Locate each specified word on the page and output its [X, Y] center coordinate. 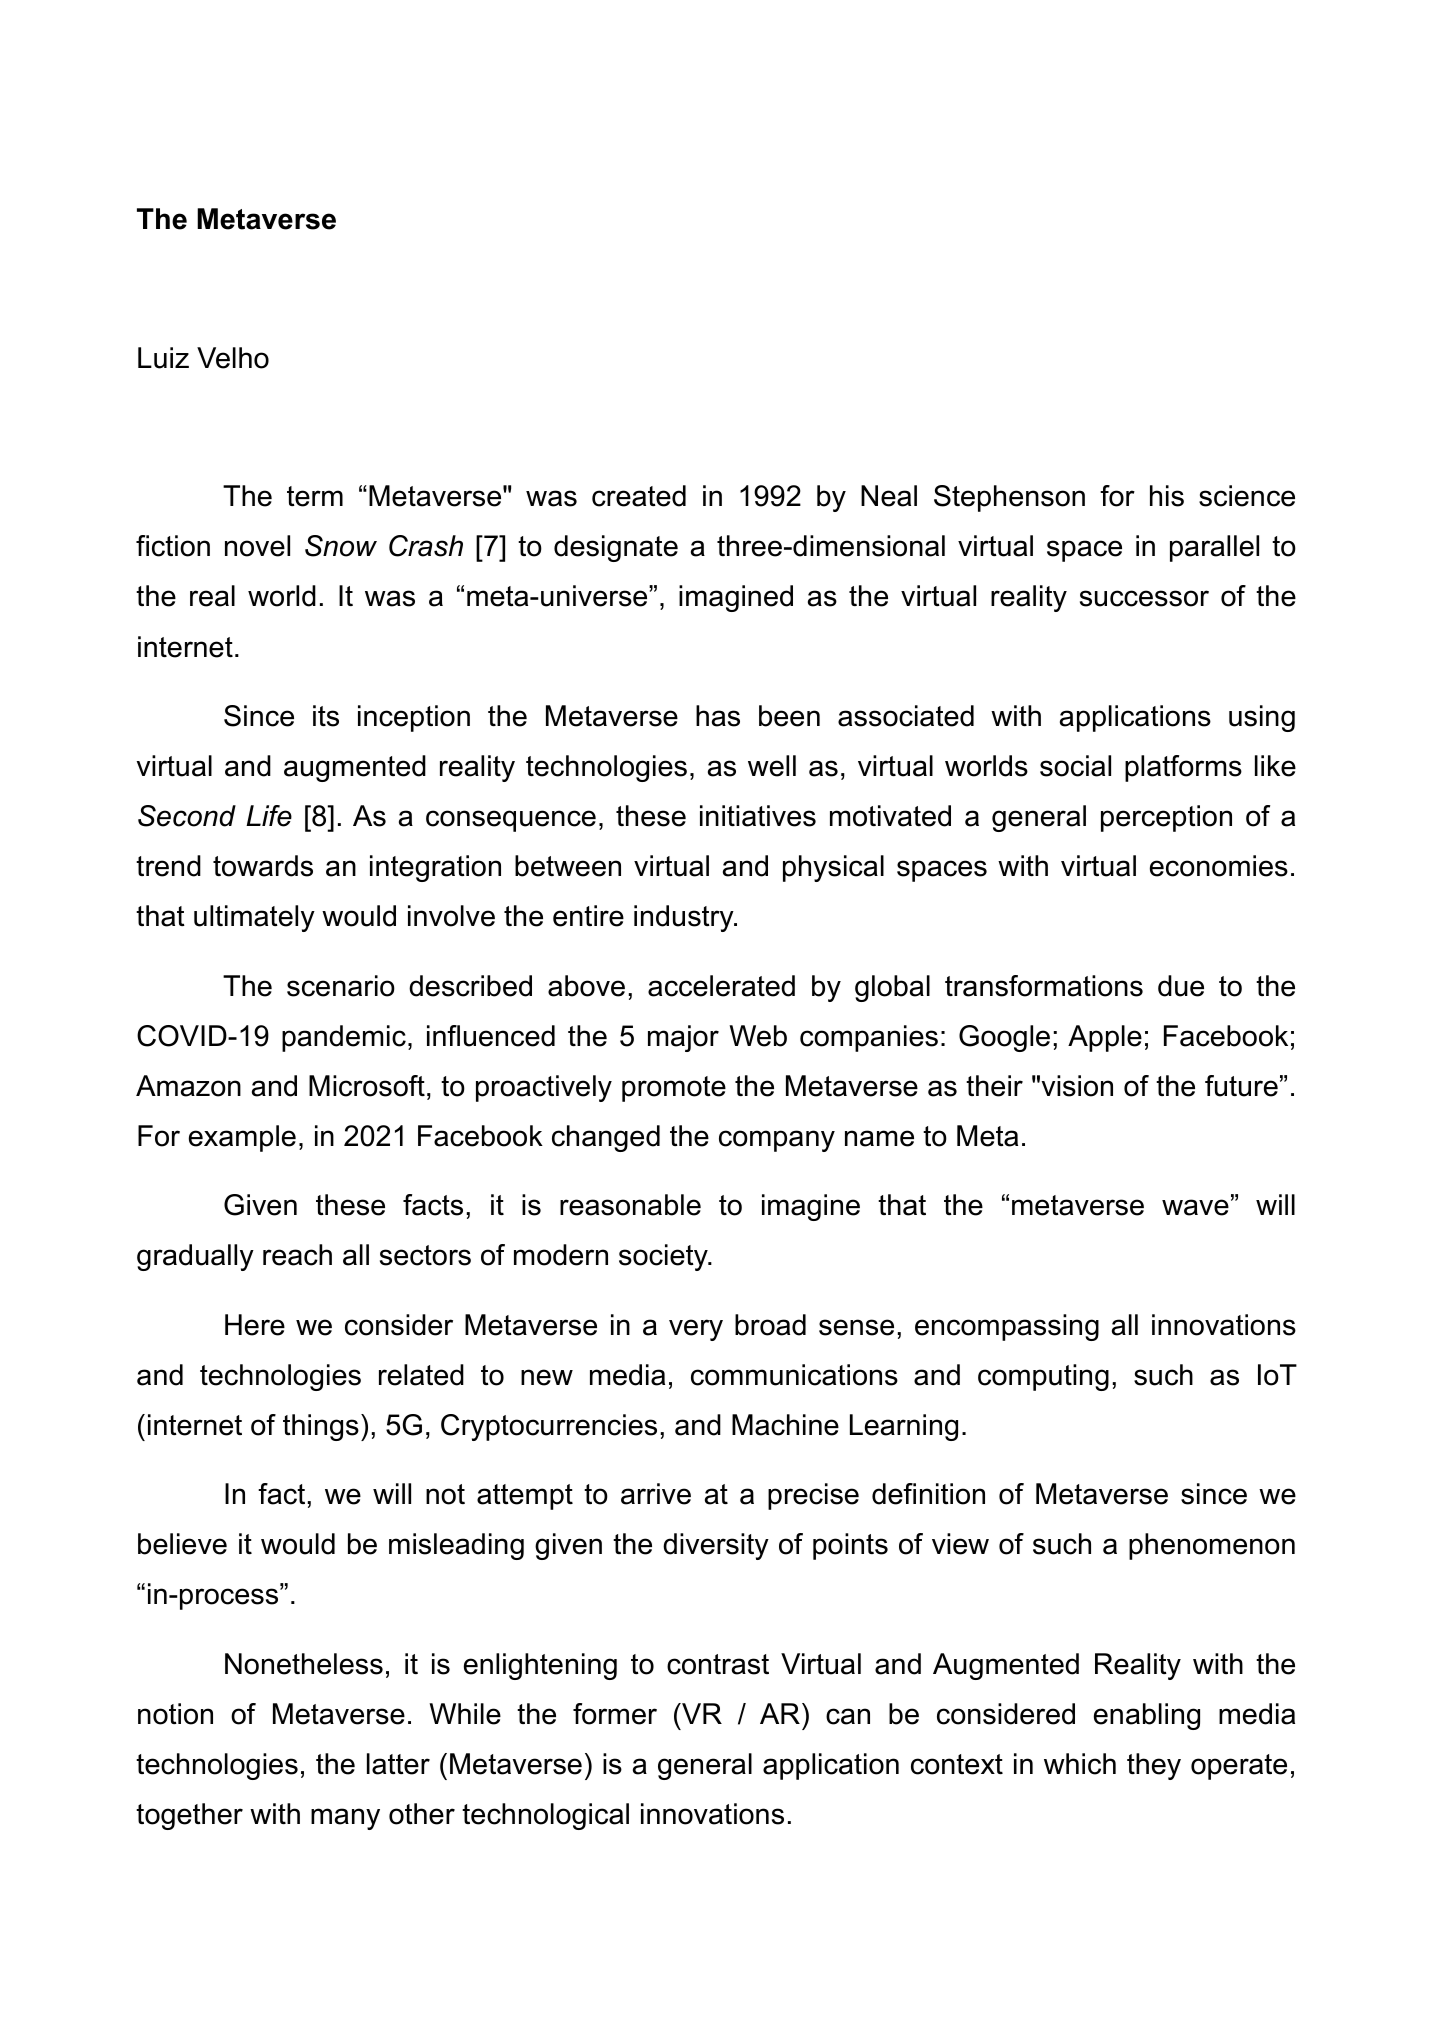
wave [1195, 1207]
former [615, 1714]
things [321, 1427]
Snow [341, 546]
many [345, 1819]
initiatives [758, 816]
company [777, 1141]
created [639, 496]
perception [1166, 818]
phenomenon [1212, 1546]
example [242, 1138]
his [1167, 496]
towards [263, 866]
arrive [656, 1494]
